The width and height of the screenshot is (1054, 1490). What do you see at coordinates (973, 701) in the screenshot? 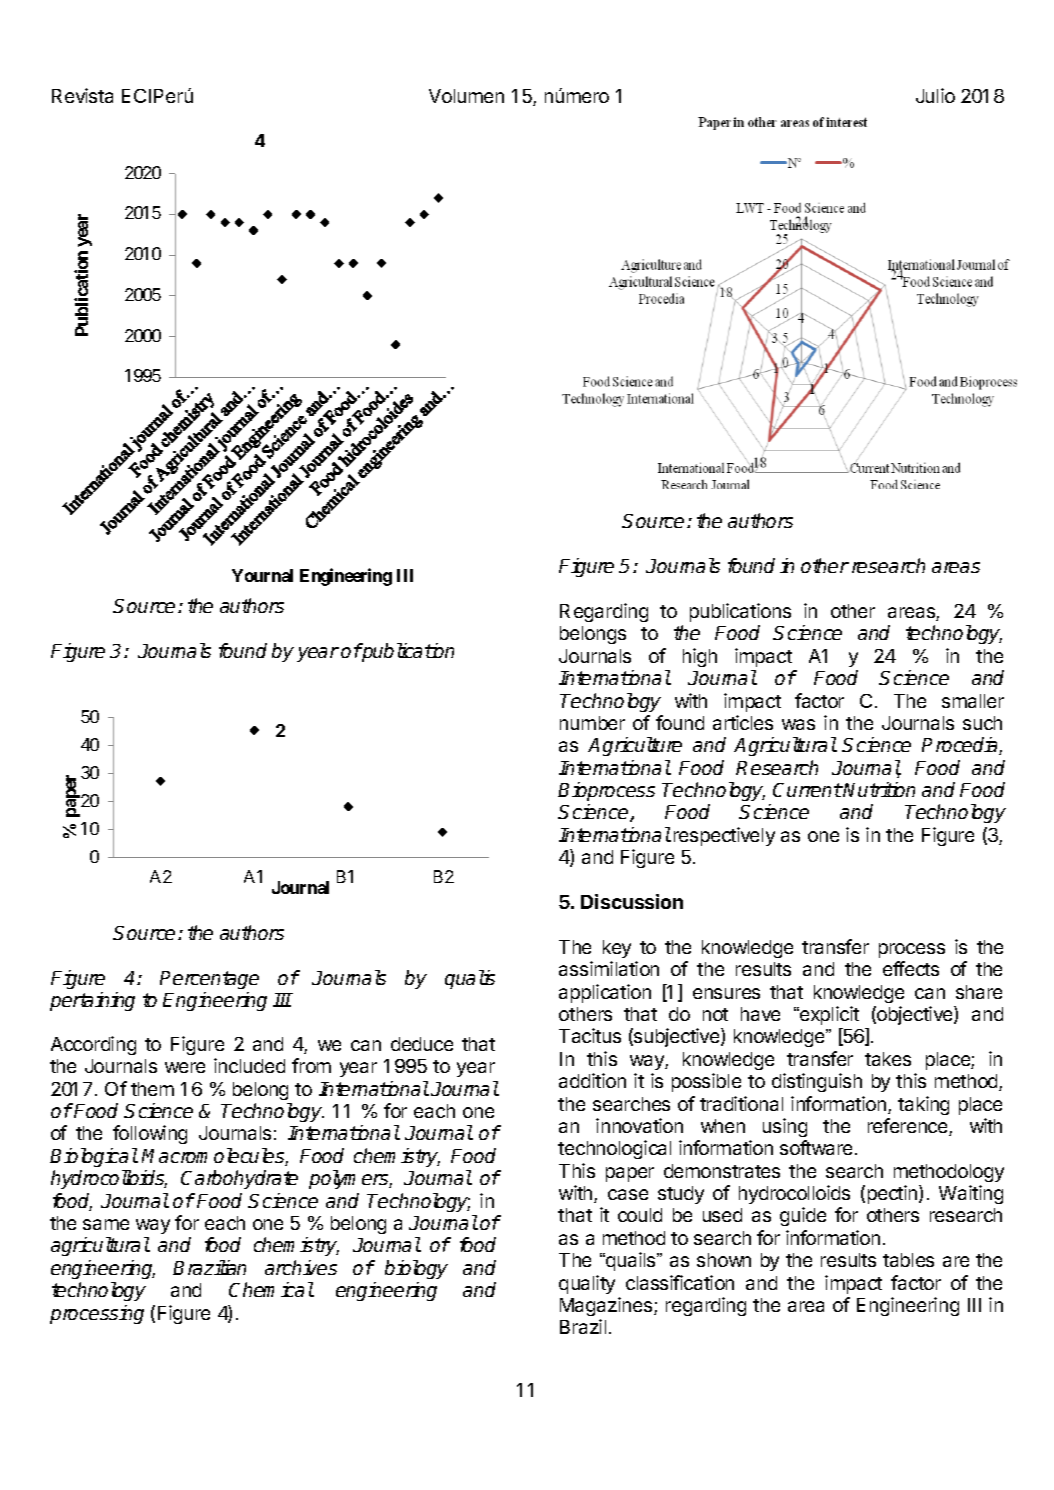
I see `smaller` at bounding box center [973, 701].
